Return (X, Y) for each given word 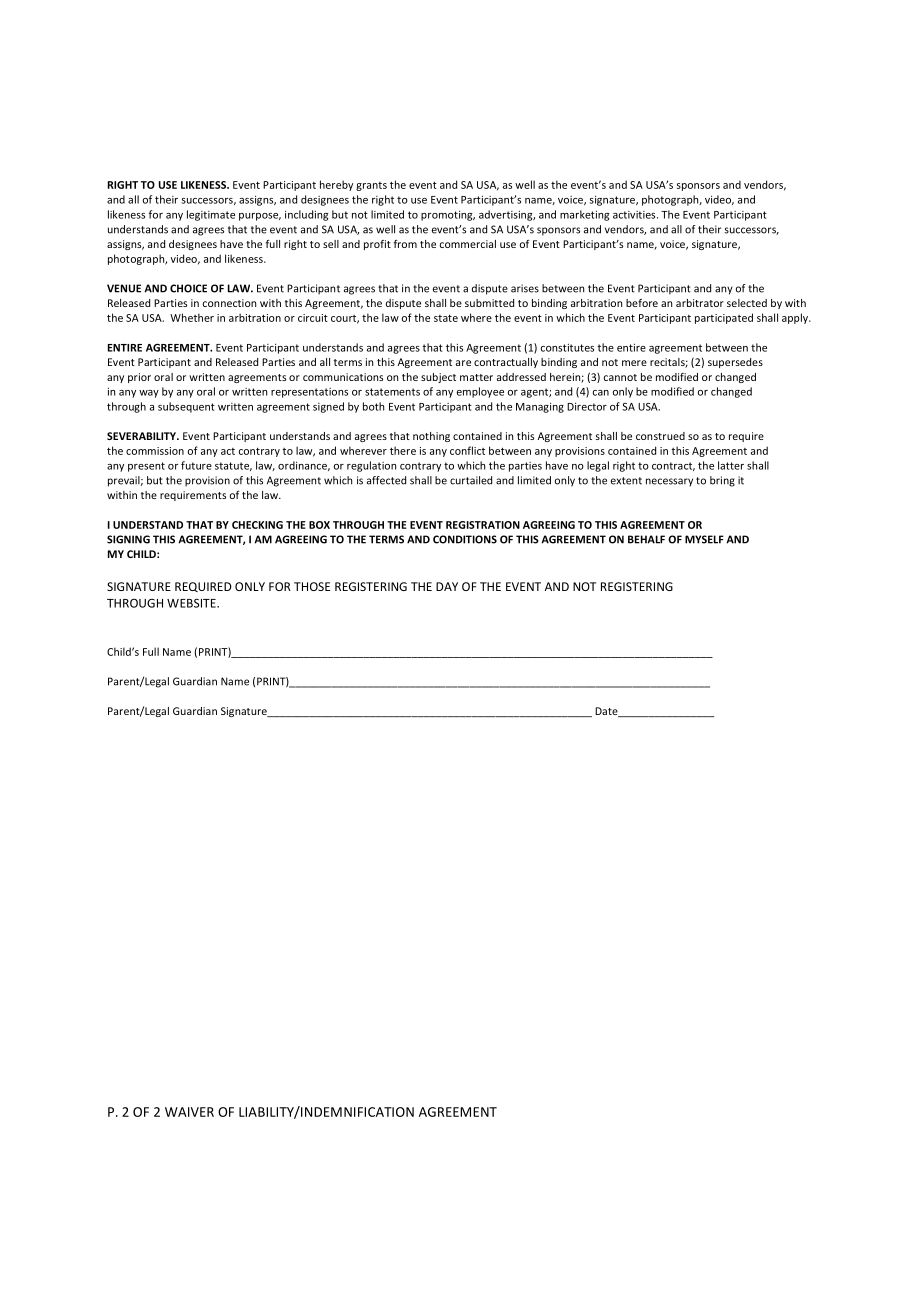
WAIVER (189, 1112)
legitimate (211, 215)
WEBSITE (192, 603)
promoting (448, 215)
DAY (447, 586)
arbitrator (700, 303)
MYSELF (704, 539)
